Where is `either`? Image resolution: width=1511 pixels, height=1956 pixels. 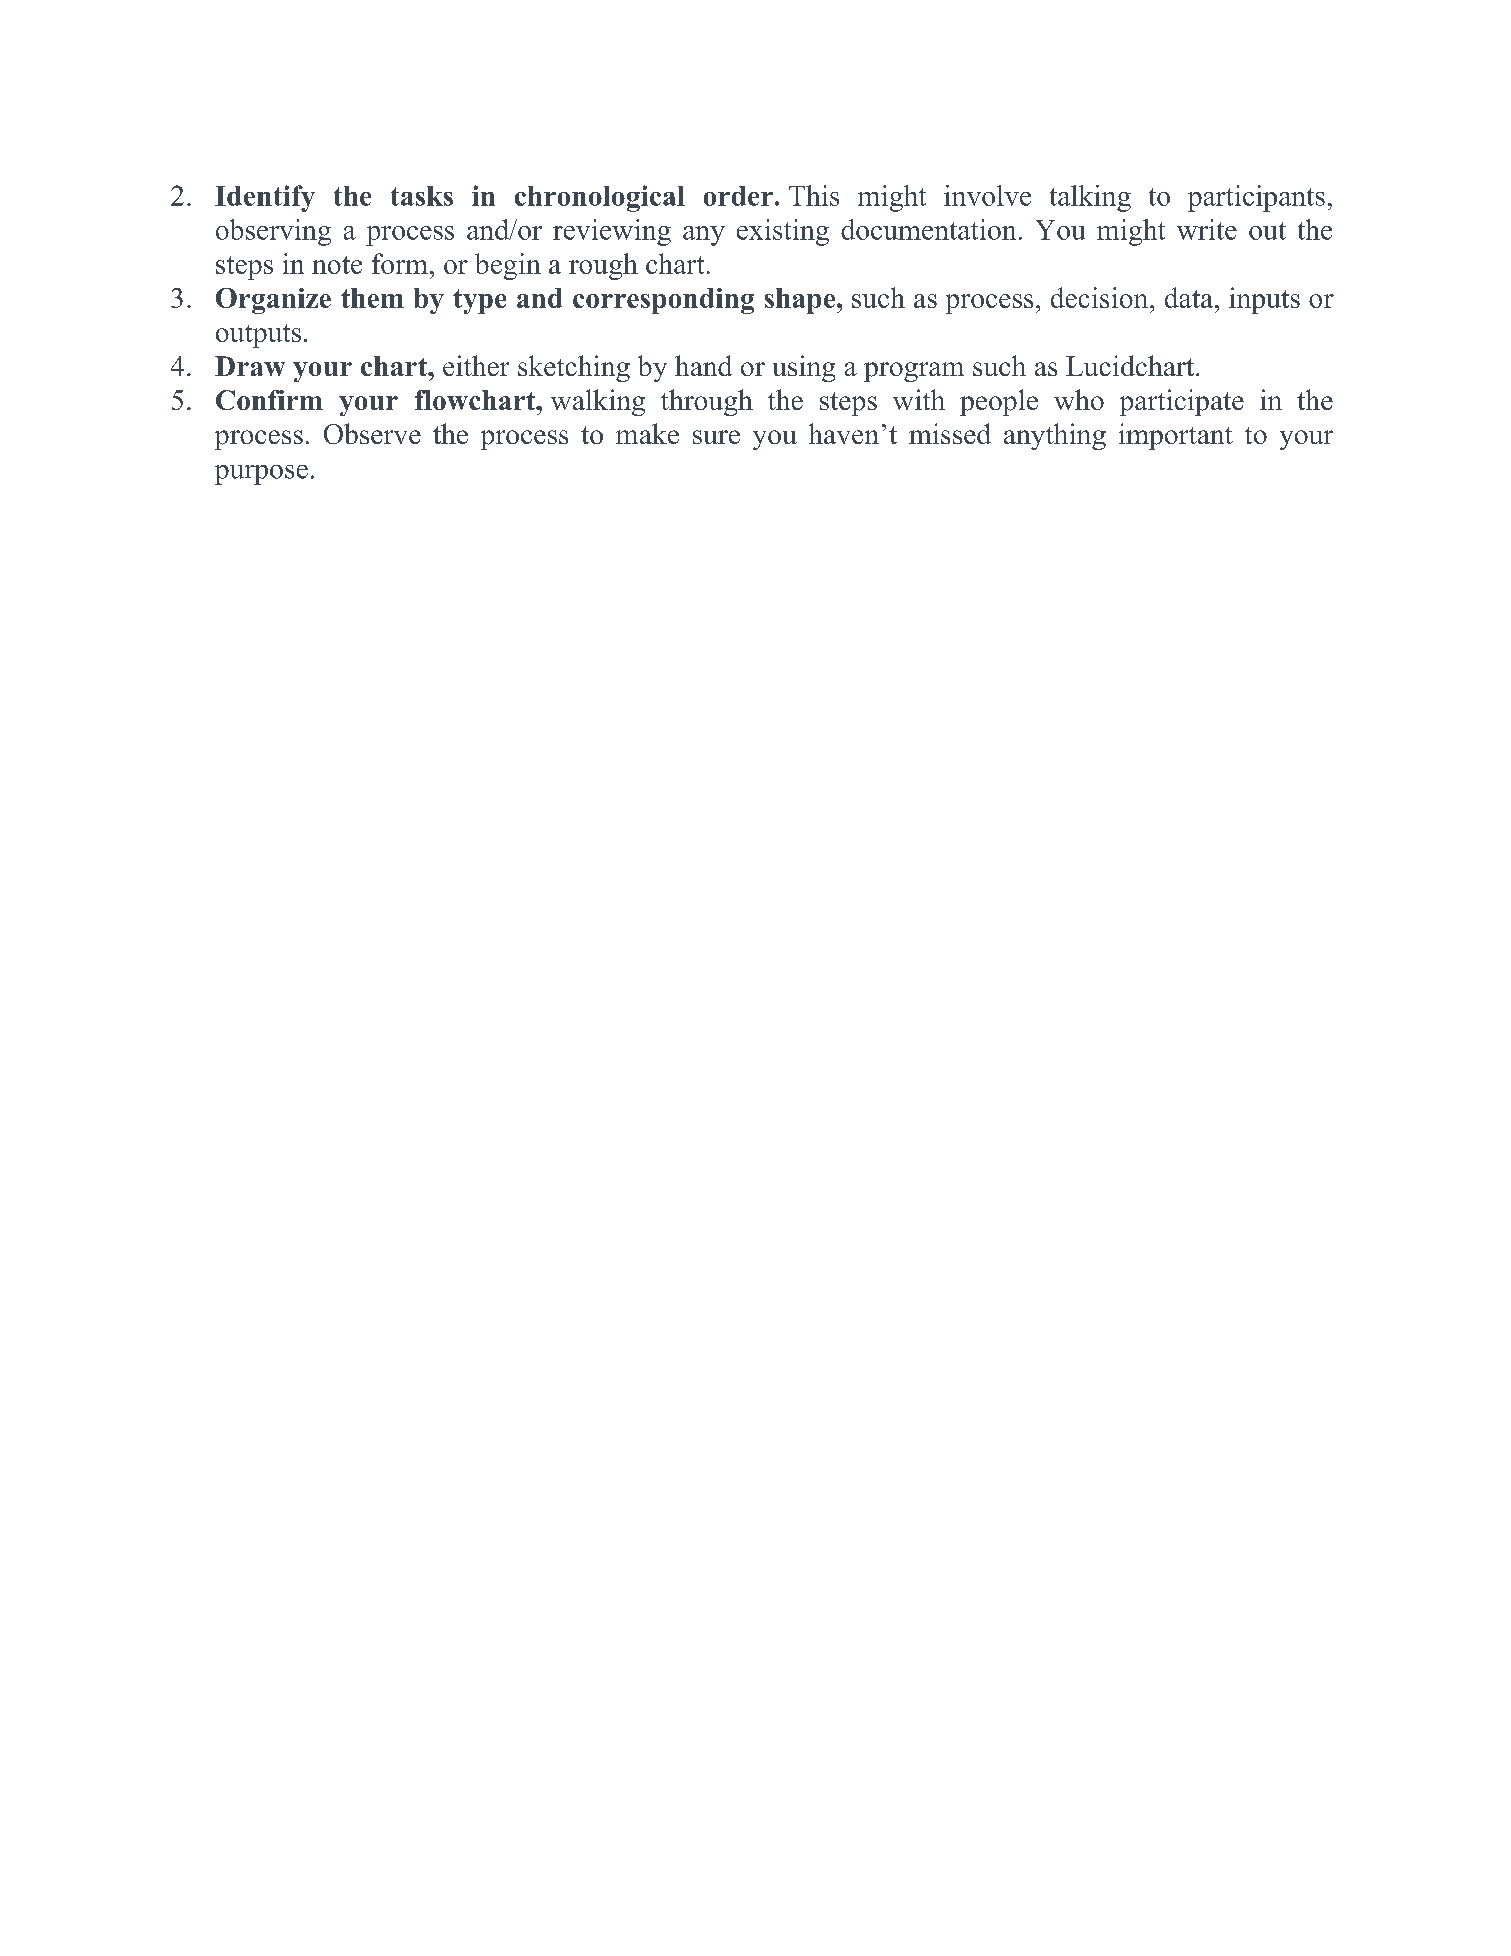 either is located at coordinates (476, 365).
